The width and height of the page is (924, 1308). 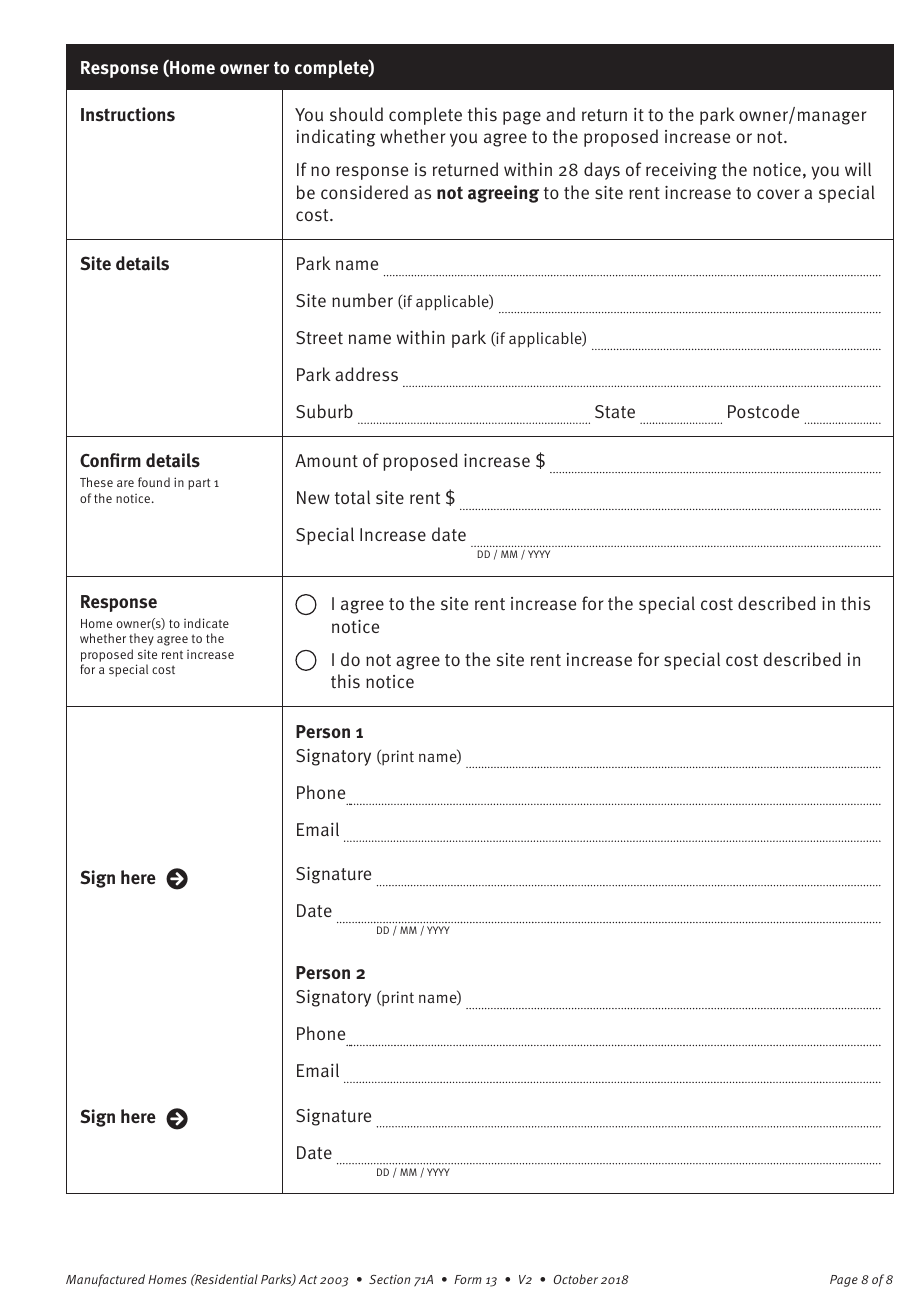 What do you see at coordinates (141, 639) in the page?
I see `they` at bounding box center [141, 639].
